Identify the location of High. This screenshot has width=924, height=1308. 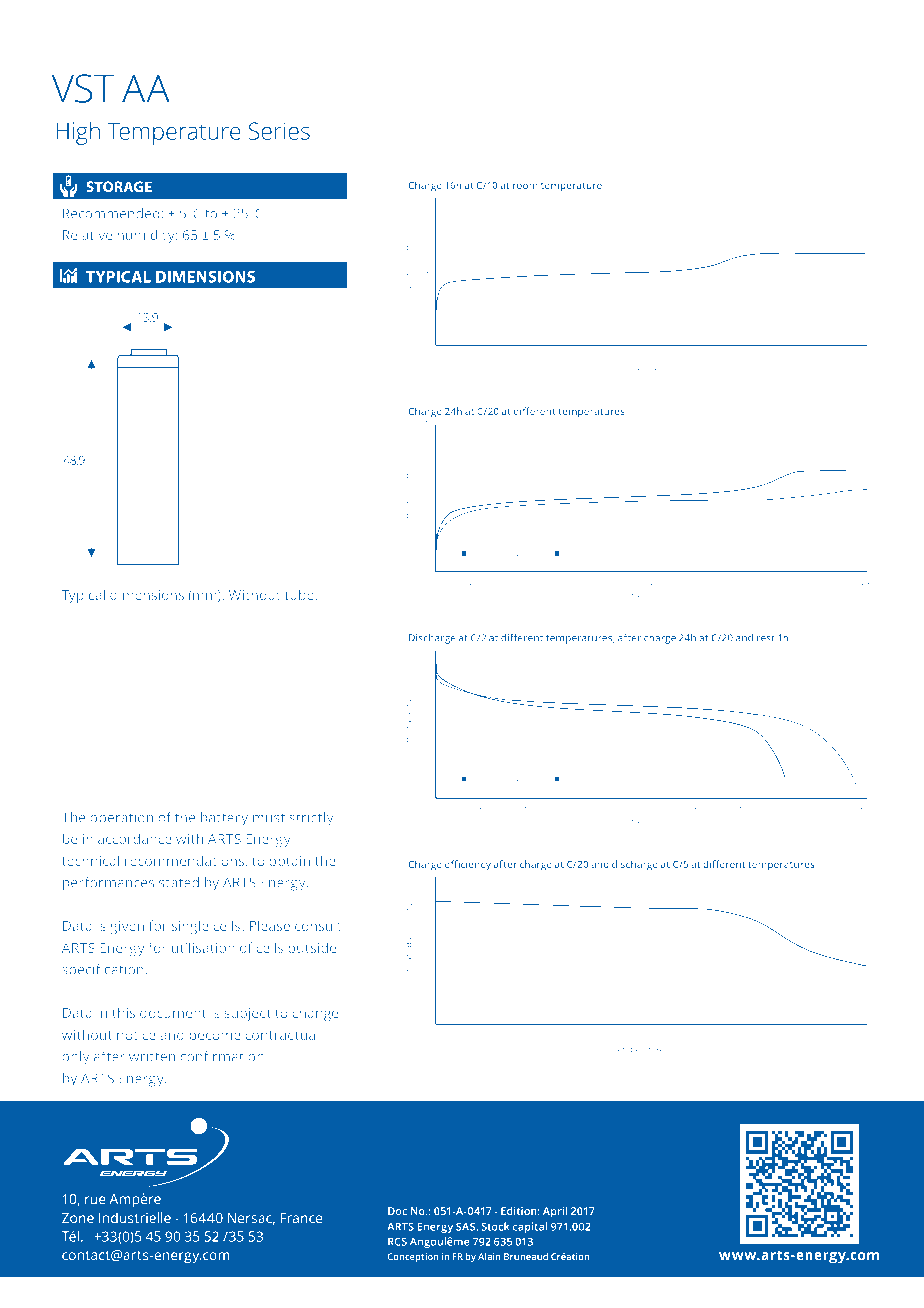
(78, 133).
